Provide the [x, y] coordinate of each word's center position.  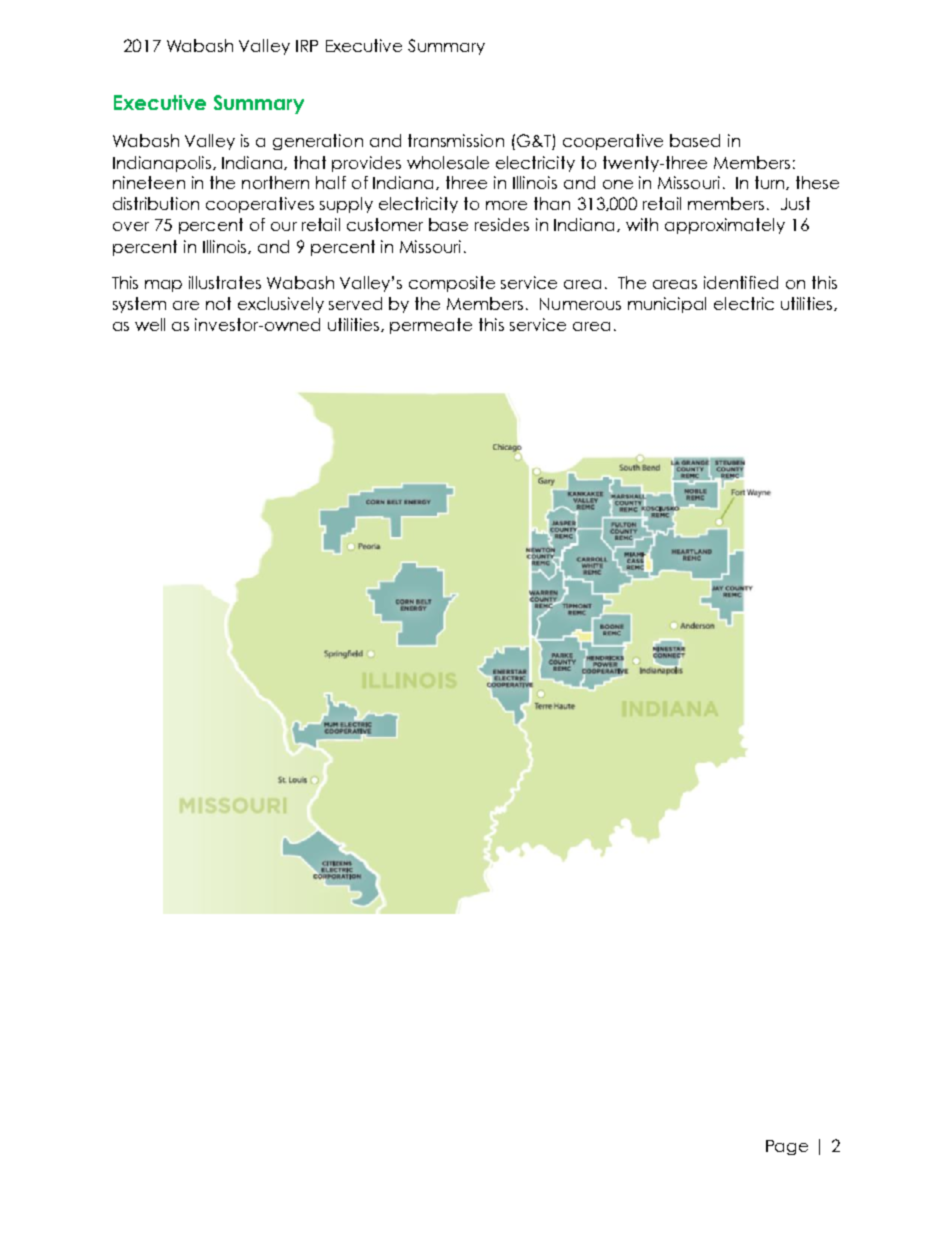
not [218, 303]
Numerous [580, 304]
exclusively [281, 305]
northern [275, 182]
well [150, 324]
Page [787, 1147]
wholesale [448, 162]
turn [771, 183]
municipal [667, 305]
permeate [431, 326]
